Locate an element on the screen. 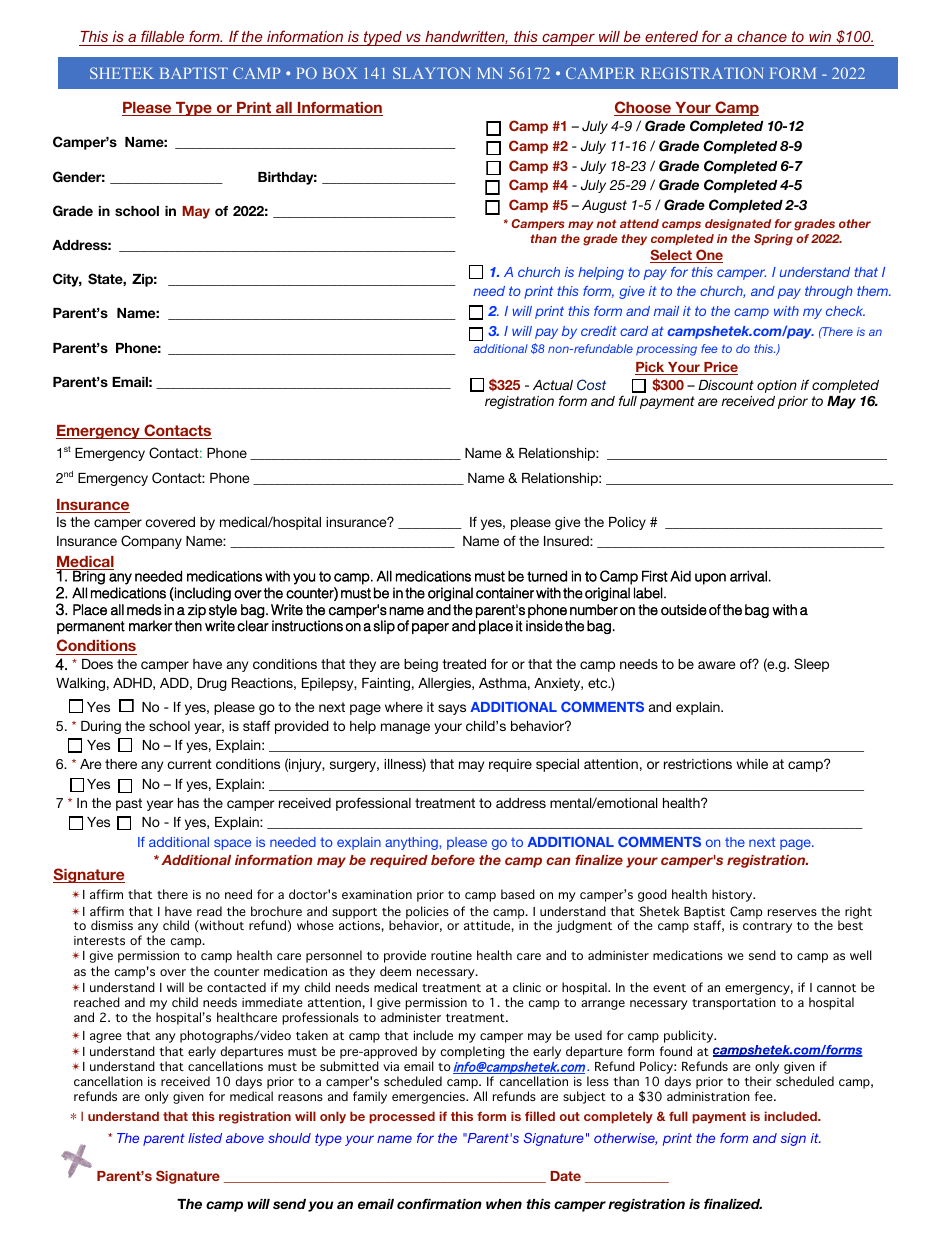  option is located at coordinates (777, 386).
